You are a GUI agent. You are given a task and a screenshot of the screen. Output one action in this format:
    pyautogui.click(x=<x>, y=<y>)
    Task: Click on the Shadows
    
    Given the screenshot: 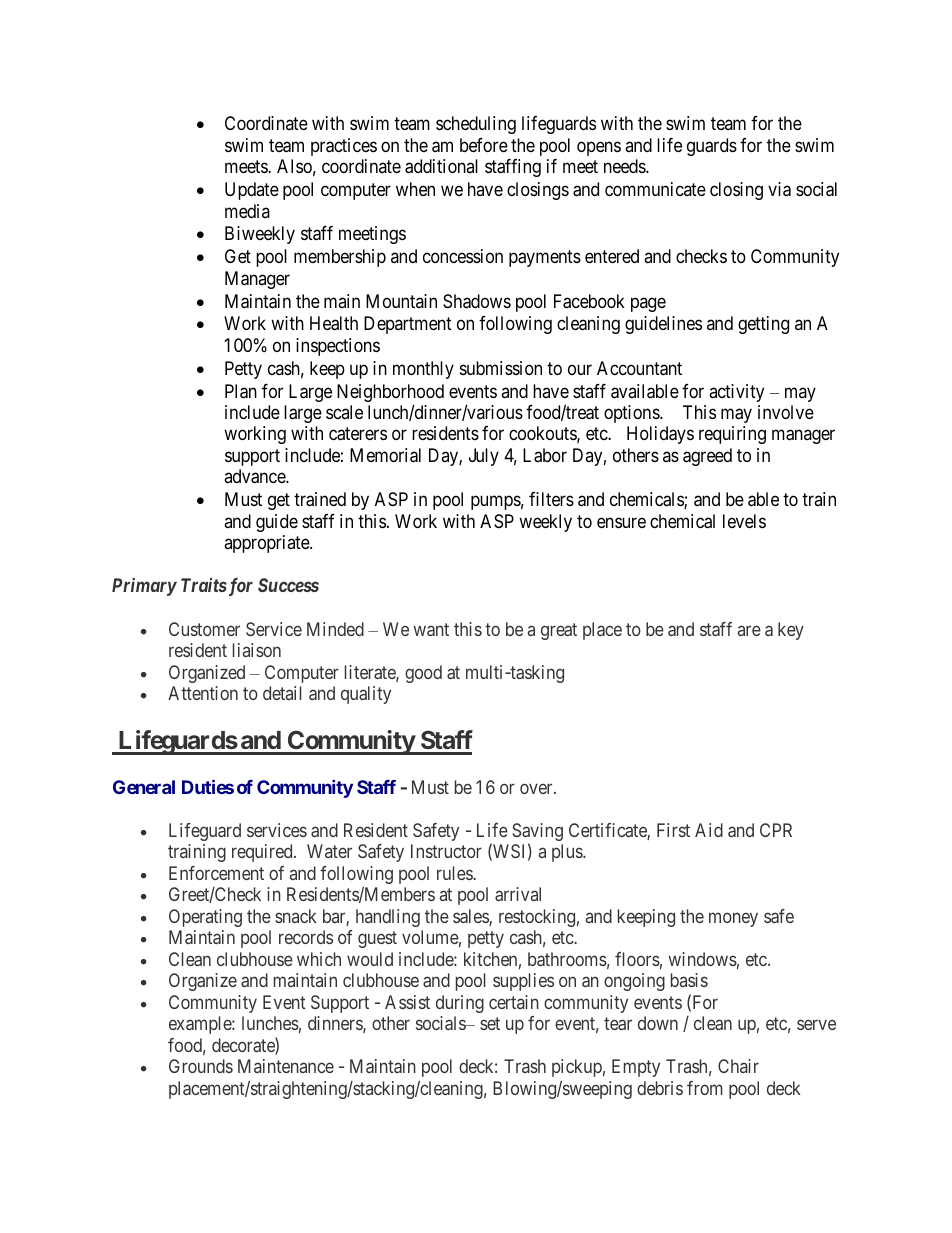 What is the action you would take?
    pyautogui.click(x=477, y=301)
